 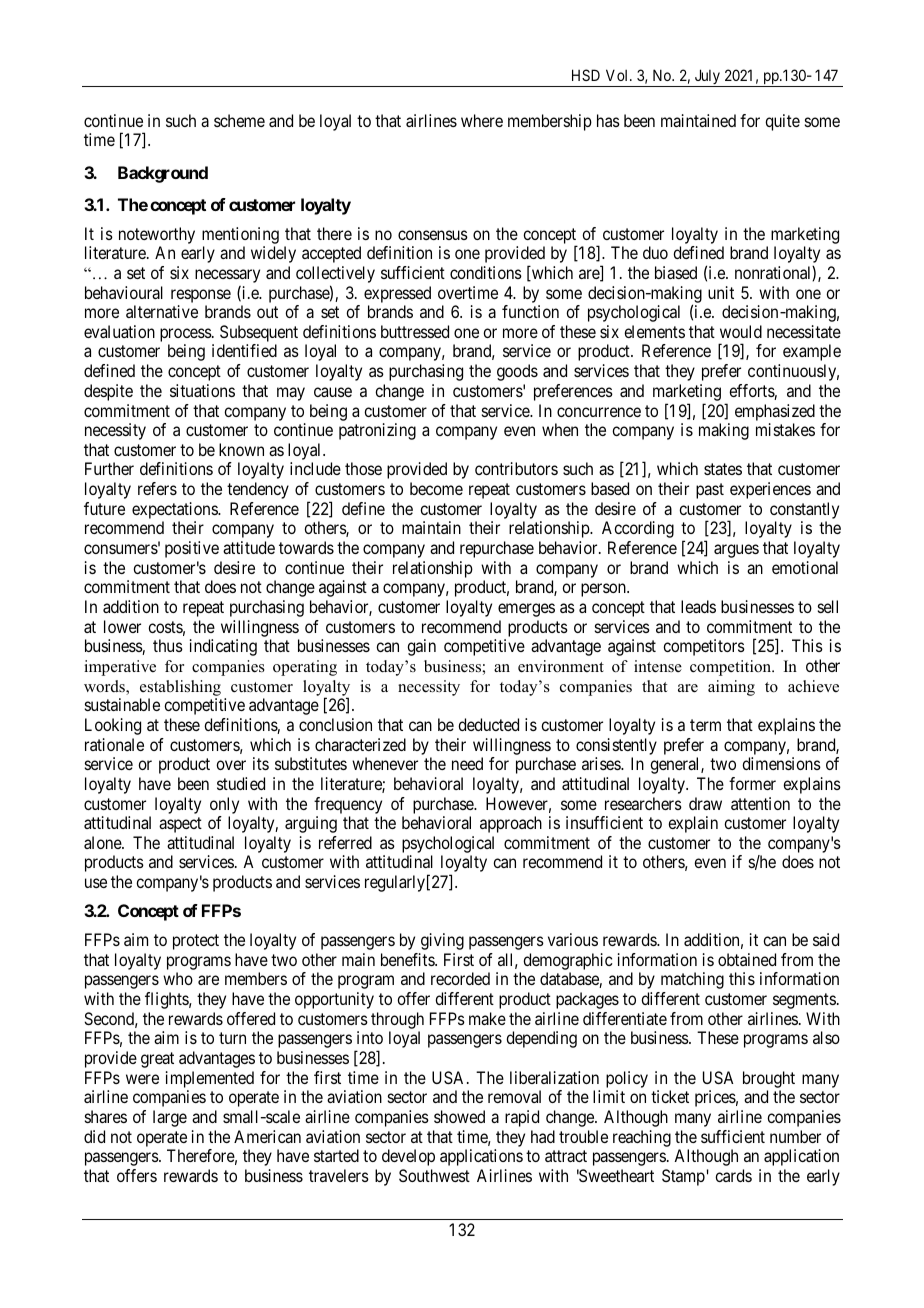 What do you see at coordinates (782, 122) in the screenshot?
I see `quite` at bounding box center [782, 122].
